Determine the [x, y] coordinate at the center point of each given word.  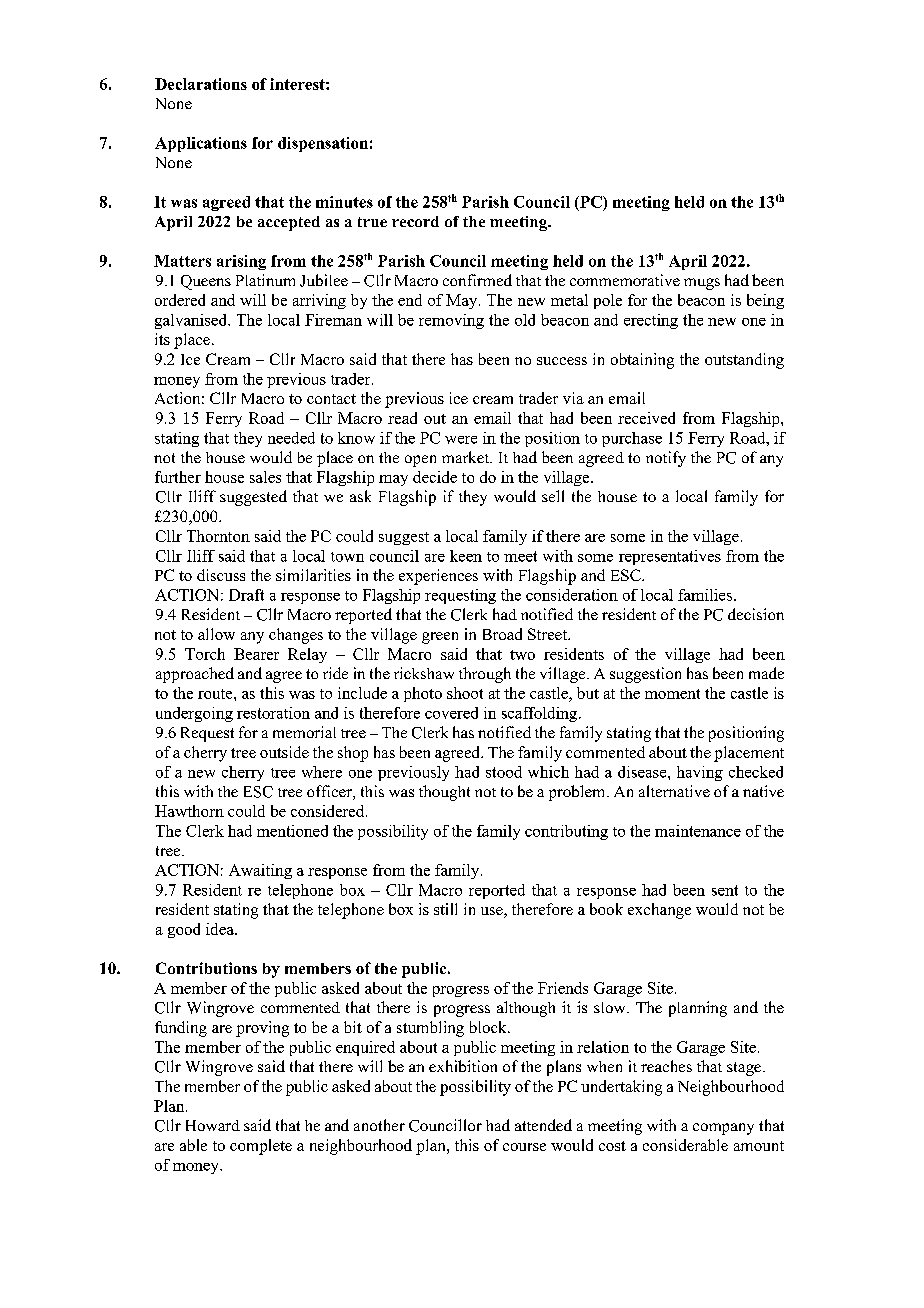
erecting [651, 321]
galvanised [192, 321]
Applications [201, 144]
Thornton [218, 536]
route [216, 694]
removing [451, 321]
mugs [702, 284]
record [415, 221]
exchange [659, 911]
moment [672, 694]
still [445, 909]
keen [466, 556]
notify [666, 459]
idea [221, 929]
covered [451, 713]
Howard [213, 1125]
